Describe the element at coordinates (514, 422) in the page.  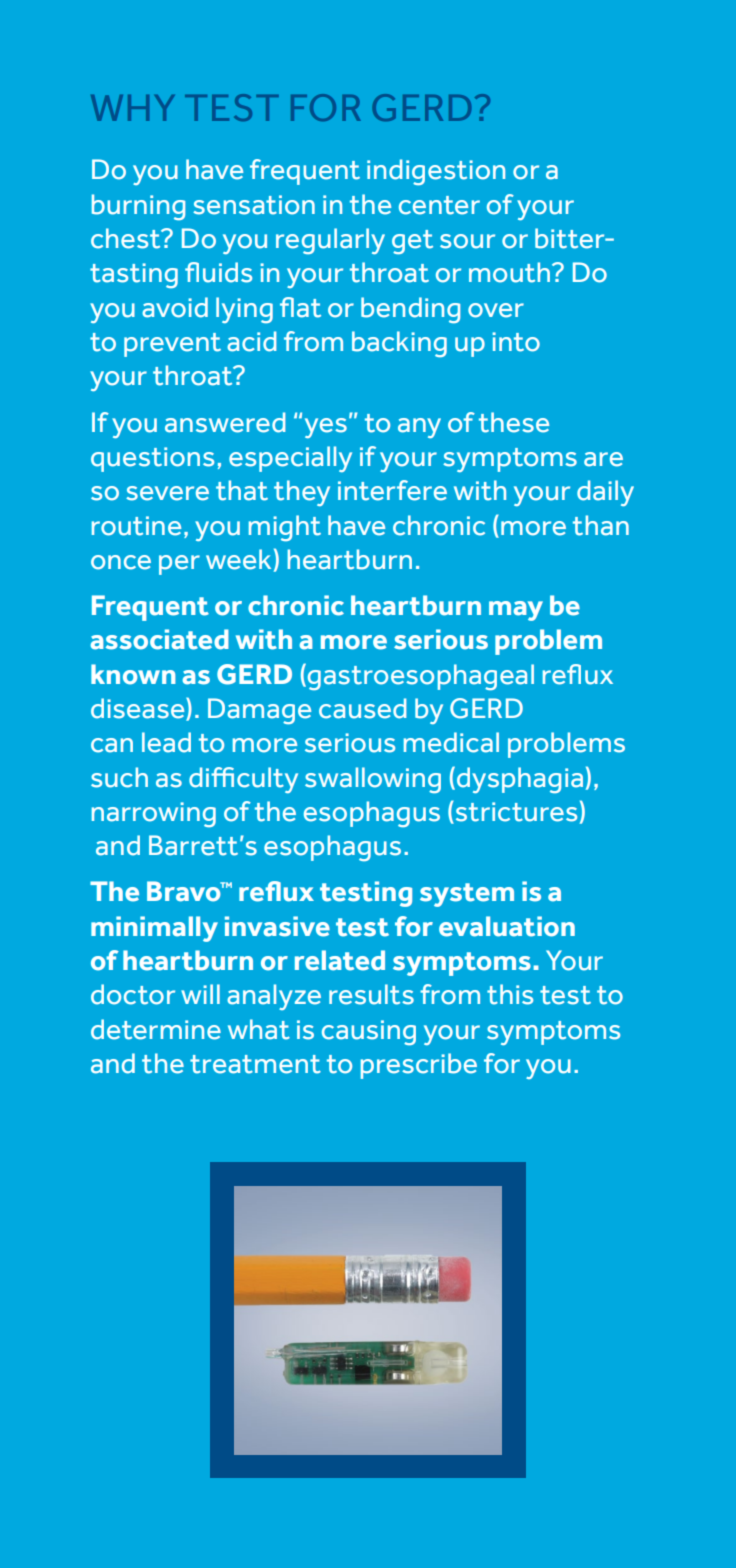
I see `these` at that location.
